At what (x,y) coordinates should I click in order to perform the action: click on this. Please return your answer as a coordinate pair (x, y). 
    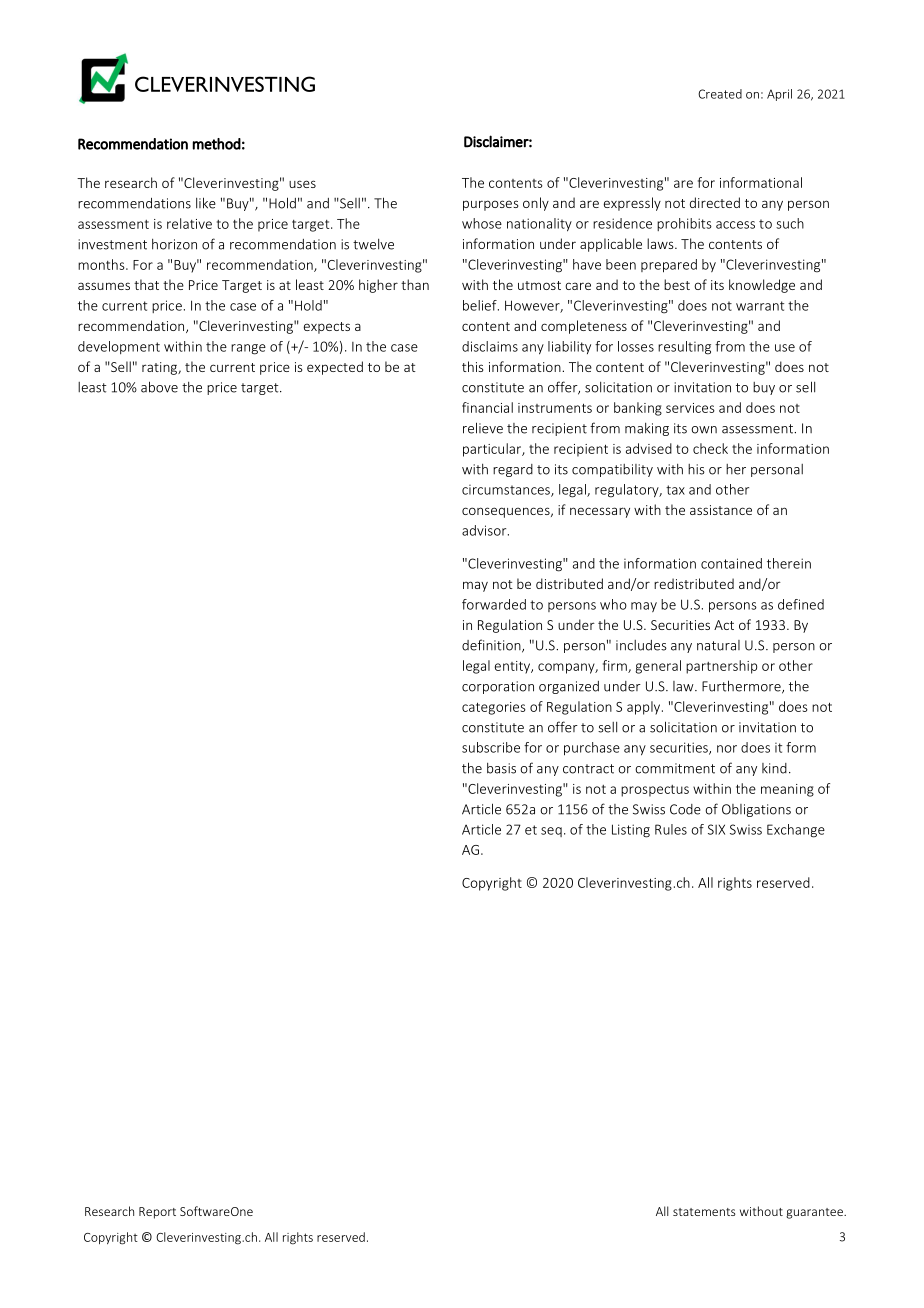
    Looking at the image, I should click on (472, 366).
